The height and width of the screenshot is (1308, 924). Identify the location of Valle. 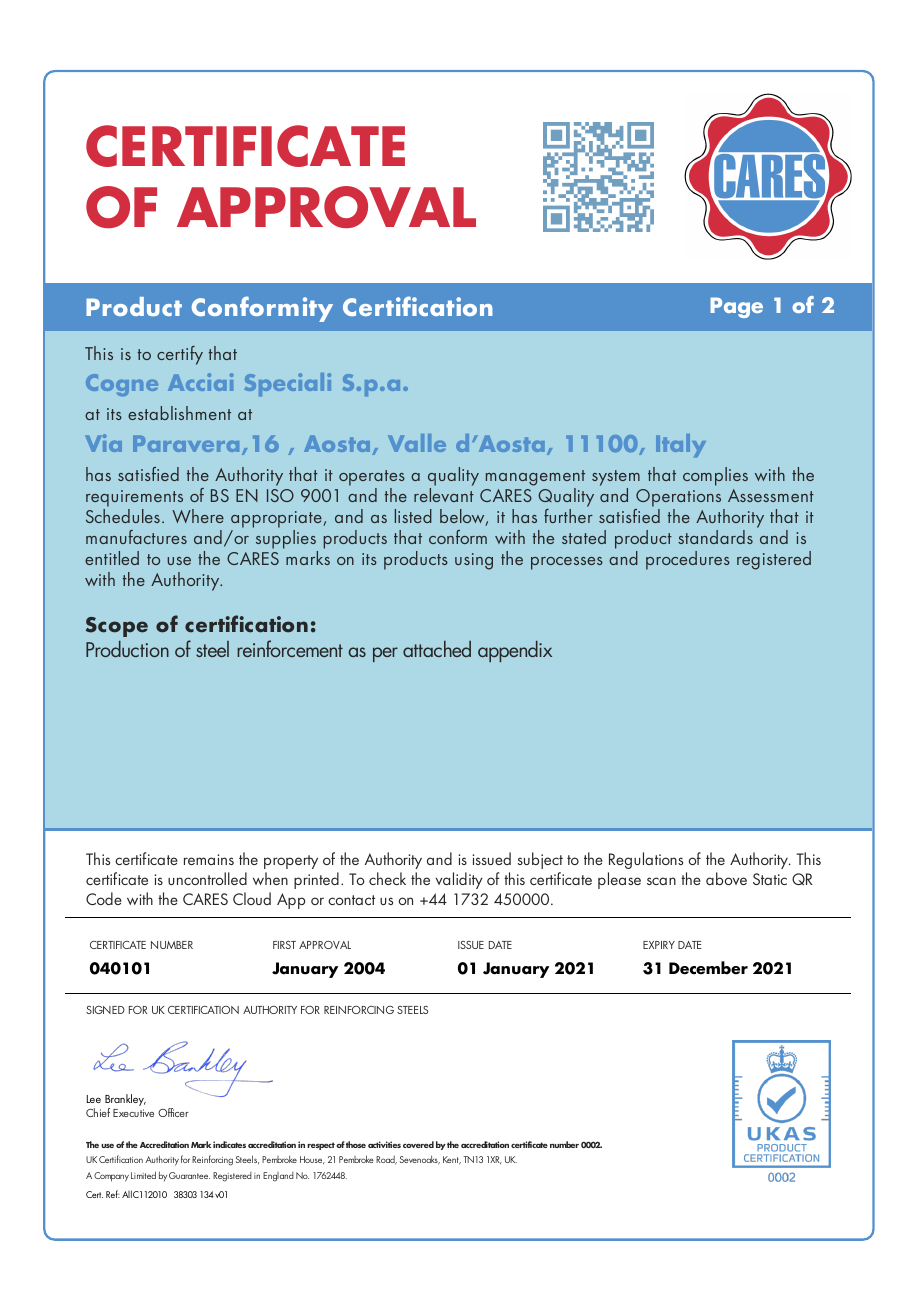
(417, 443).
